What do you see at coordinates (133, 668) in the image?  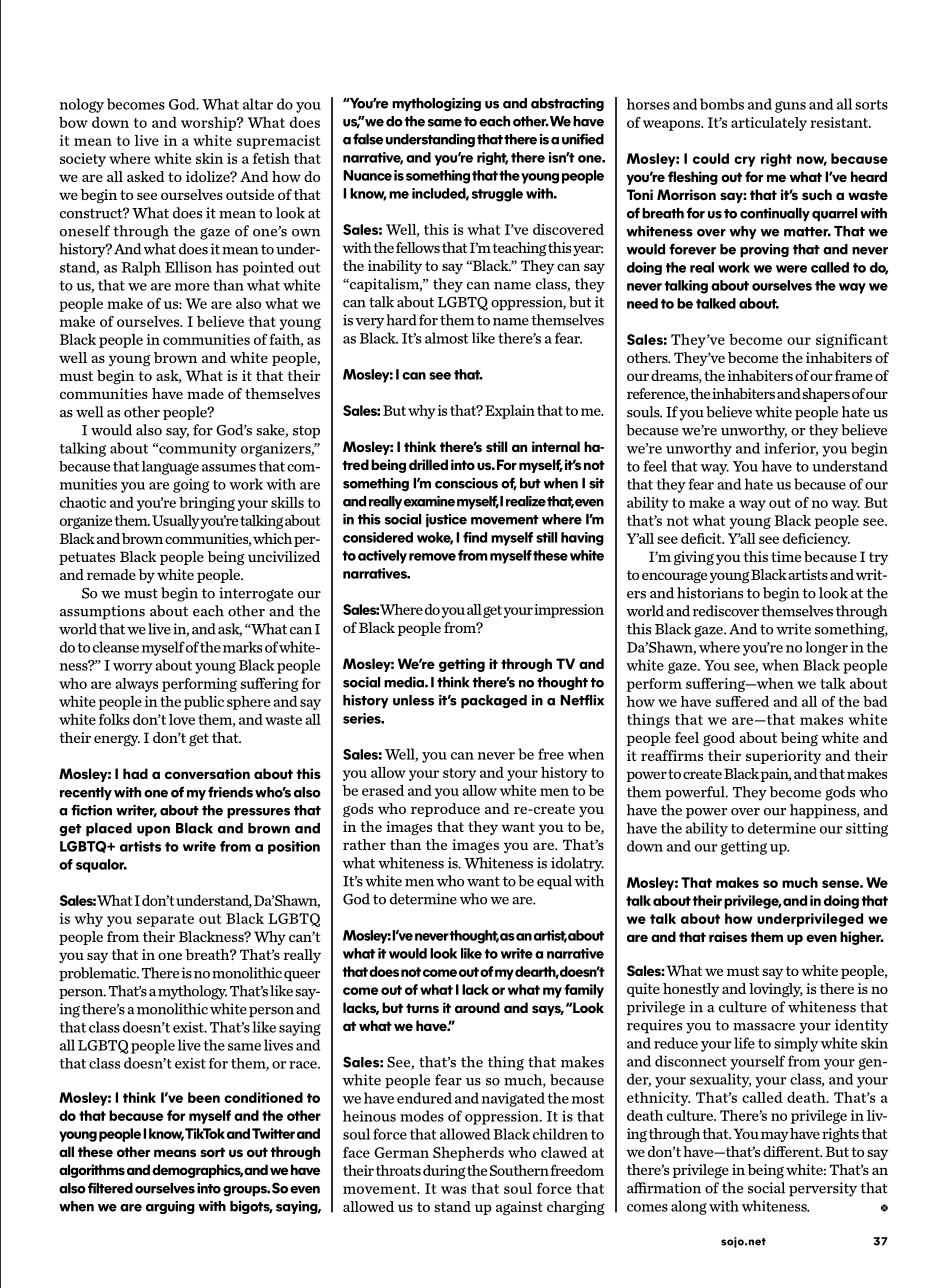 I see `worry` at bounding box center [133, 668].
